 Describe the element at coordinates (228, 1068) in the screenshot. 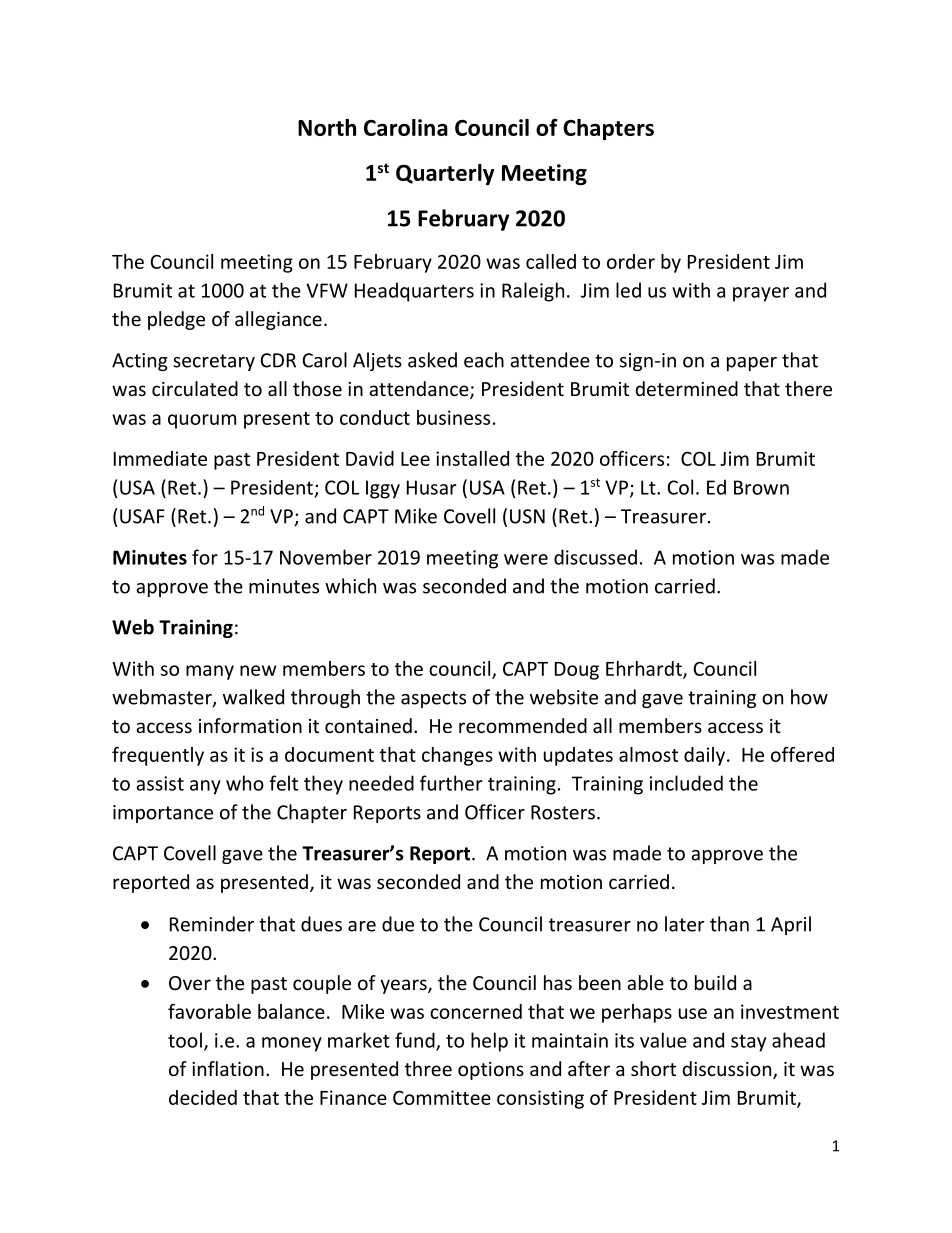

I see `inflation` at that location.
